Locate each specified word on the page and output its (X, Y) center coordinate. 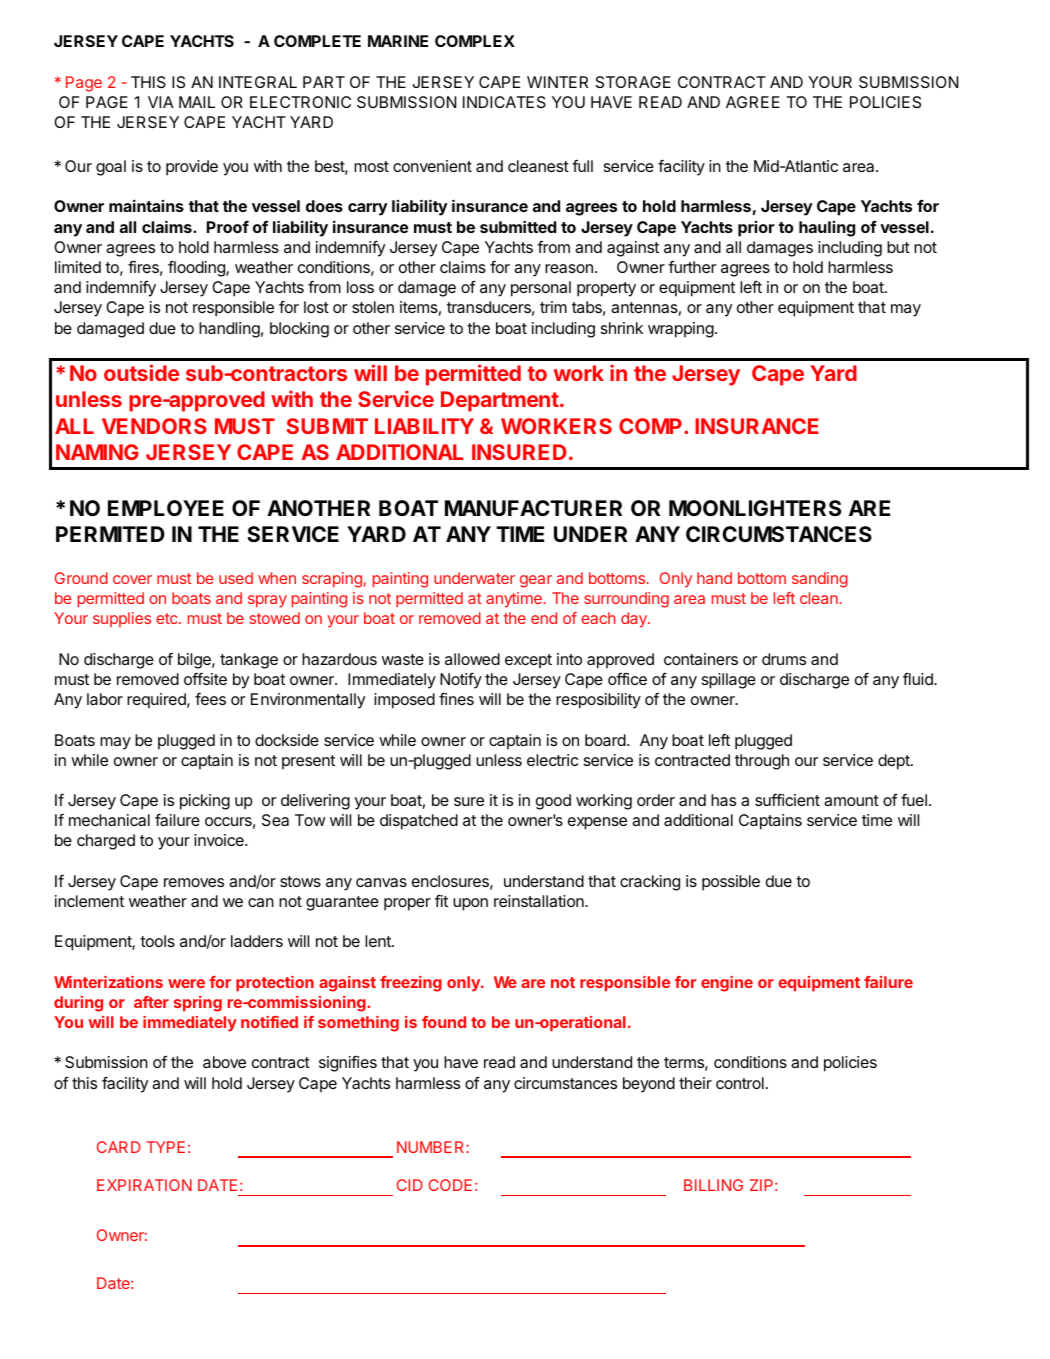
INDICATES (504, 102)
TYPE (165, 1147)
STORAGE (633, 82)
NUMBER (432, 1147)
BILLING (713, 1185)
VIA (161, 102)
